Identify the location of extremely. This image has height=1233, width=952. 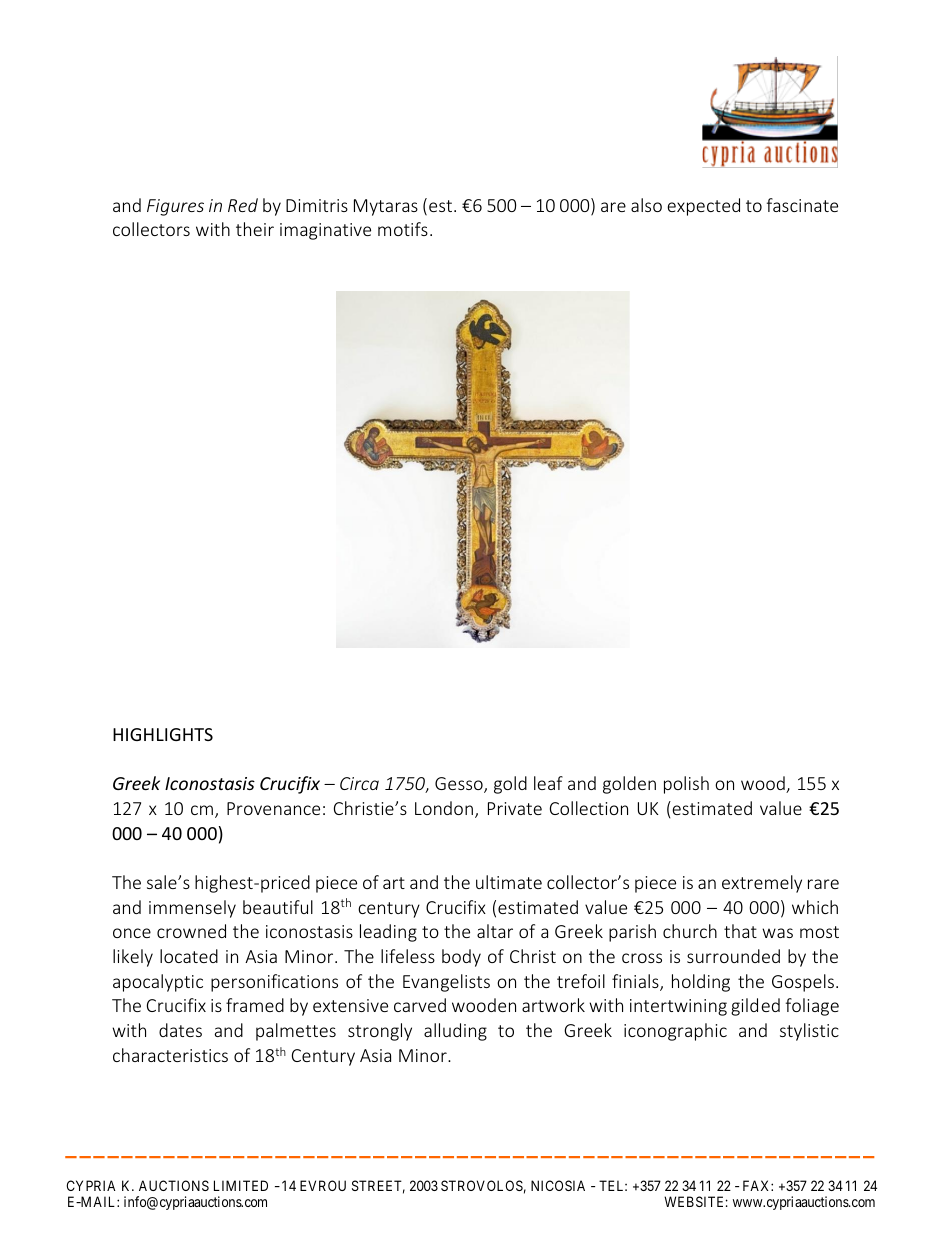
(762, 884).
